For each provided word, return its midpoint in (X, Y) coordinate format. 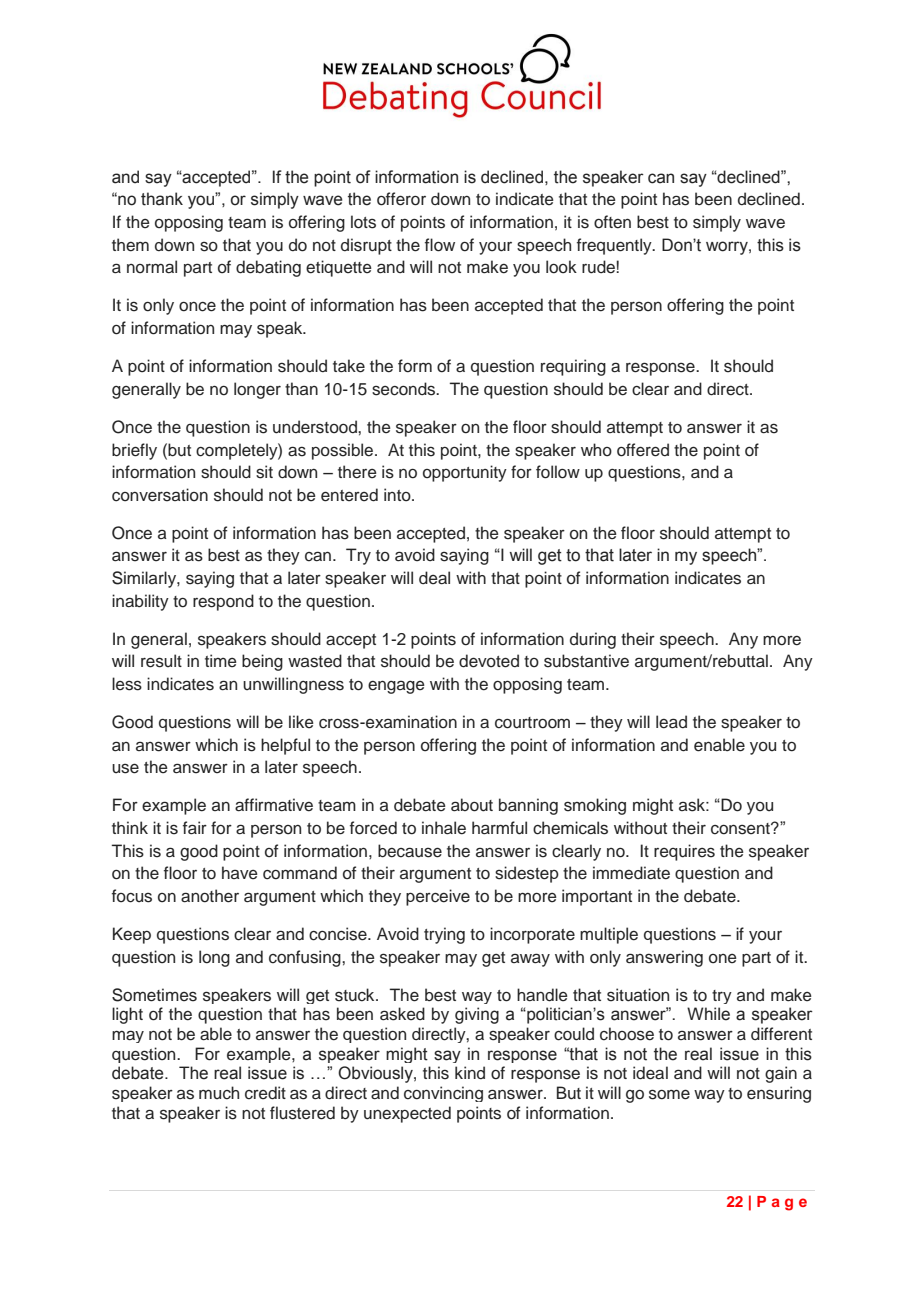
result (161, 661)
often (612, 222)
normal (152, 267)
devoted (489, 661)
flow (440, 245)
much (219, 1093)
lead (671, 722)
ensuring (779, 1094)
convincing (443, 1094)
